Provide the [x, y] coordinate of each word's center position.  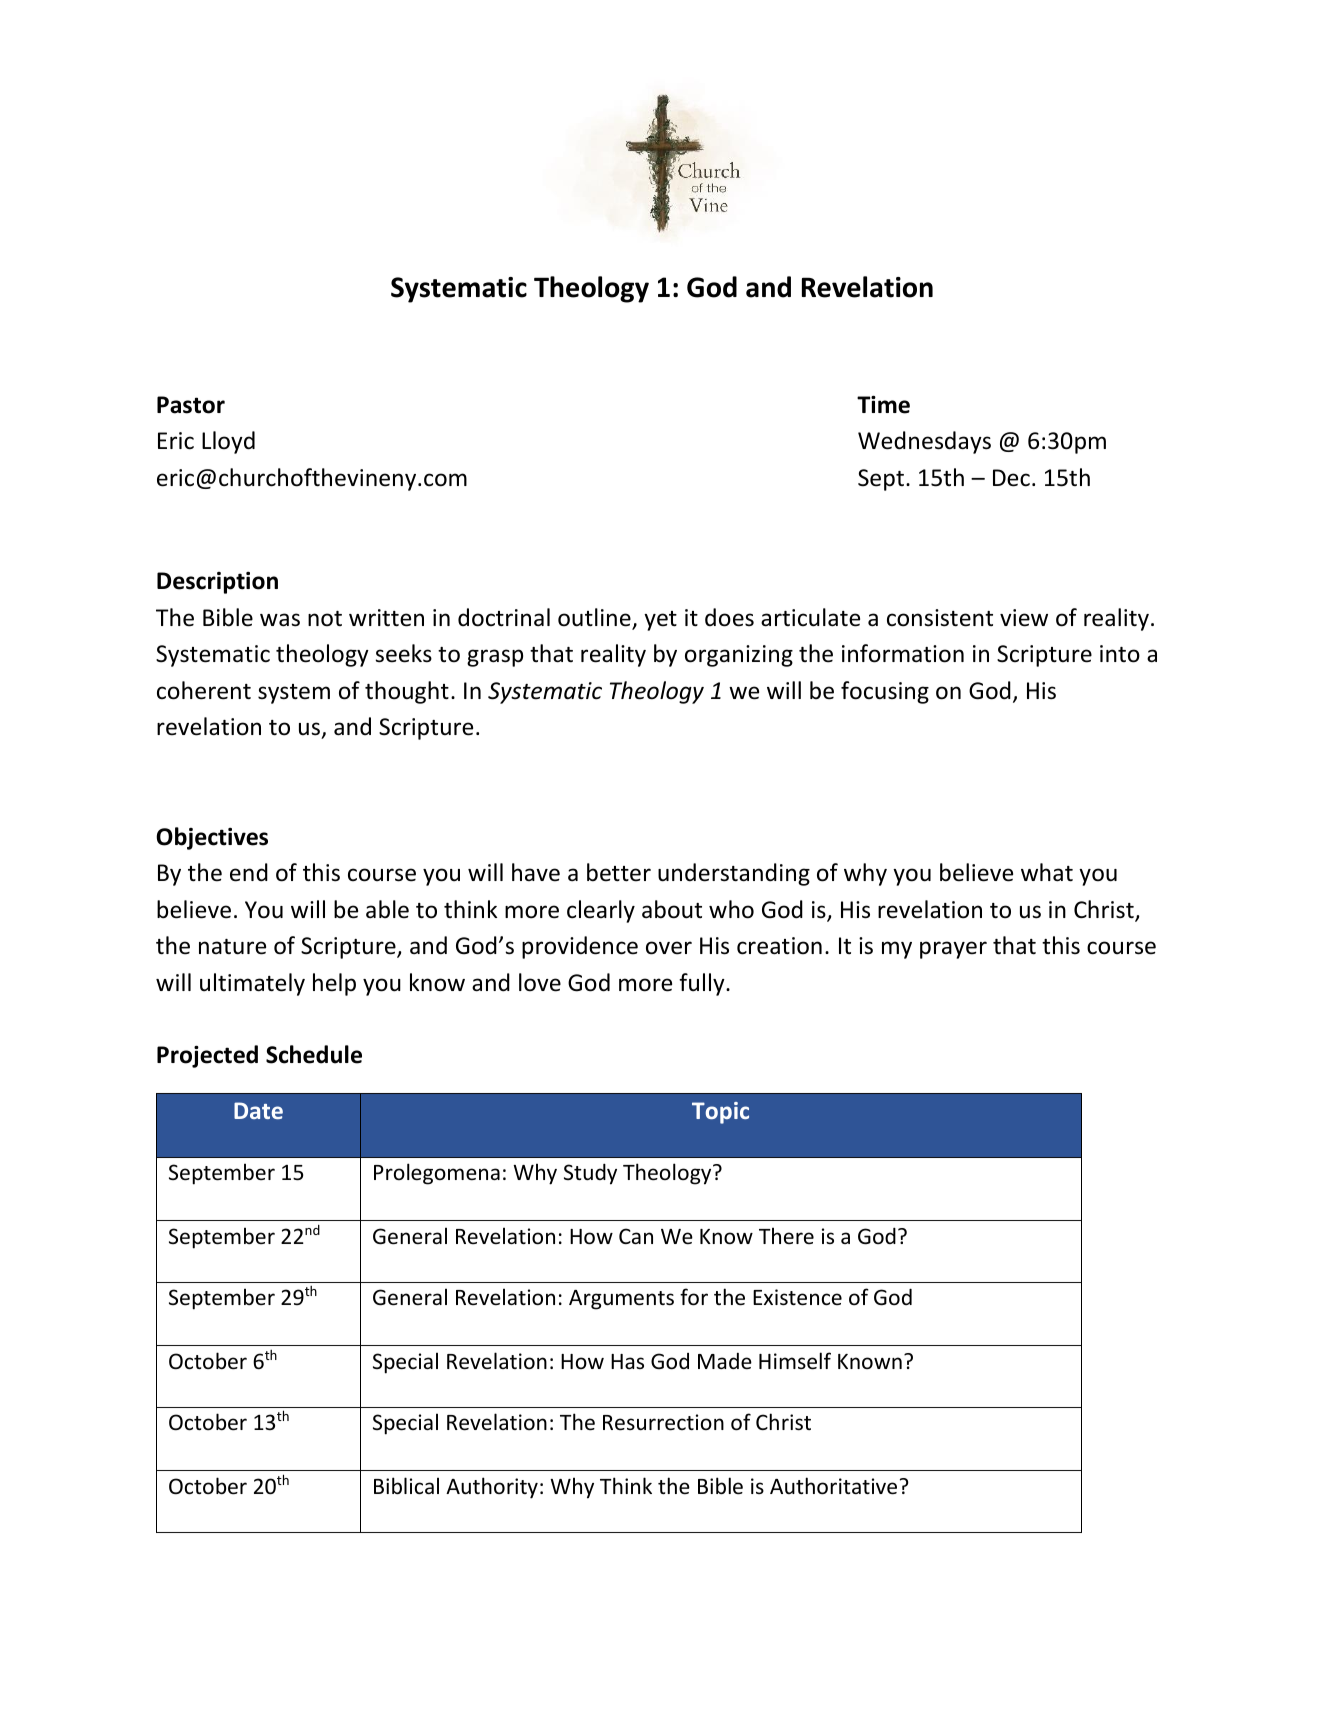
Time [883, 404]
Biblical [406, 1486]
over [669, 948]
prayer [953, 950]
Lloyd [228, 442]
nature [232, 947]
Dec [1011, 478]
